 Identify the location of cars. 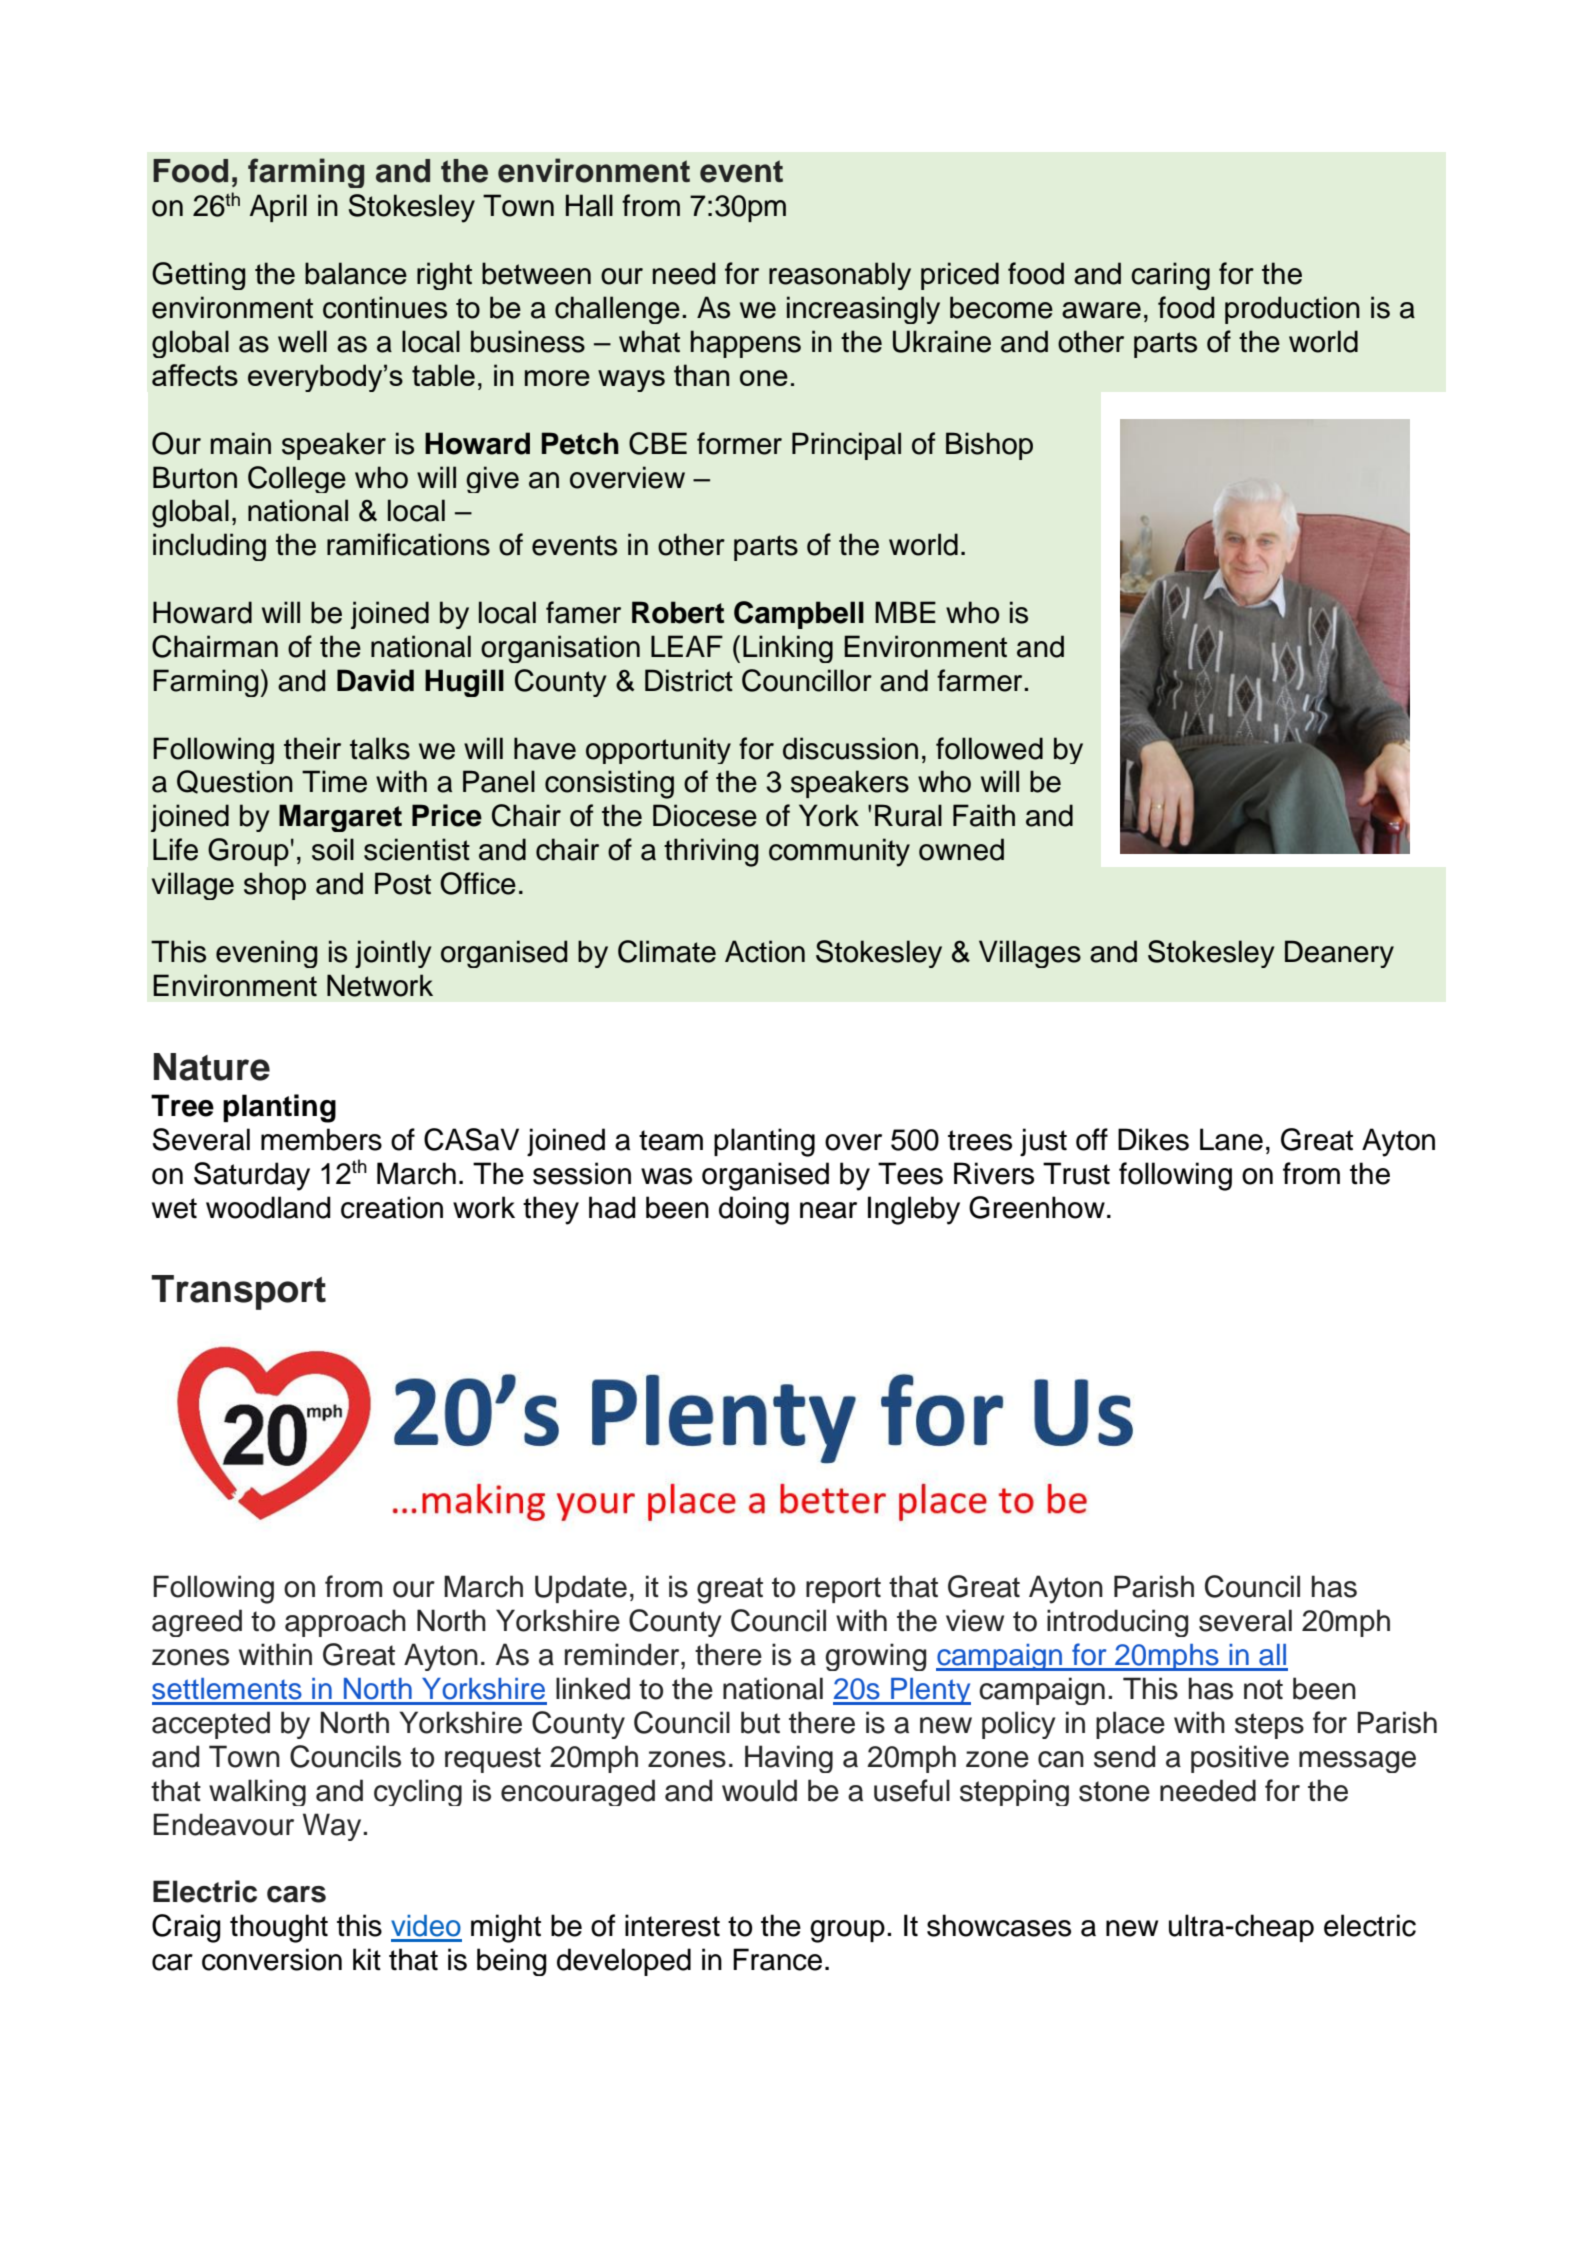
(296, 1894).
